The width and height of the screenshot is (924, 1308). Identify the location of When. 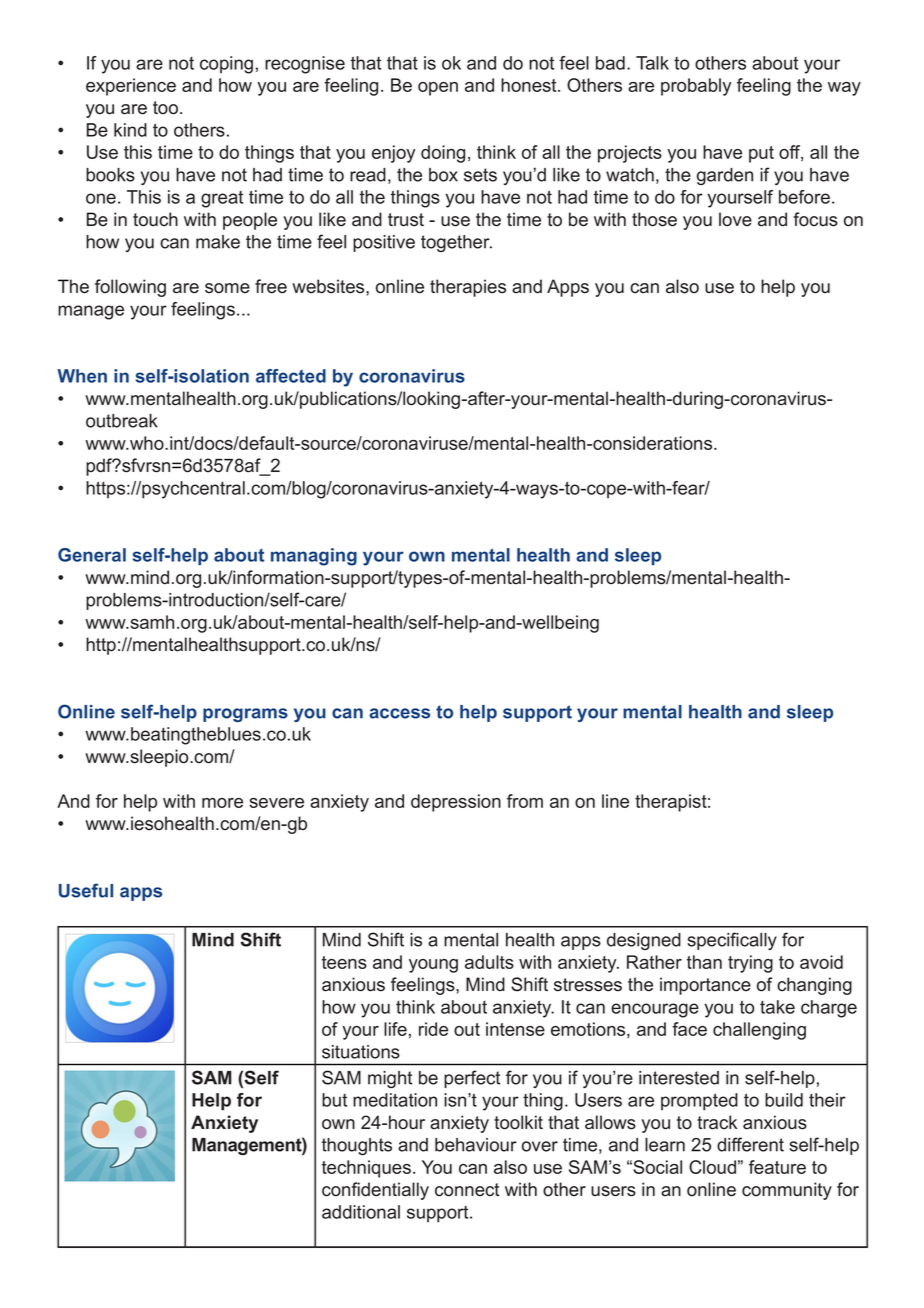
(82, 376).
